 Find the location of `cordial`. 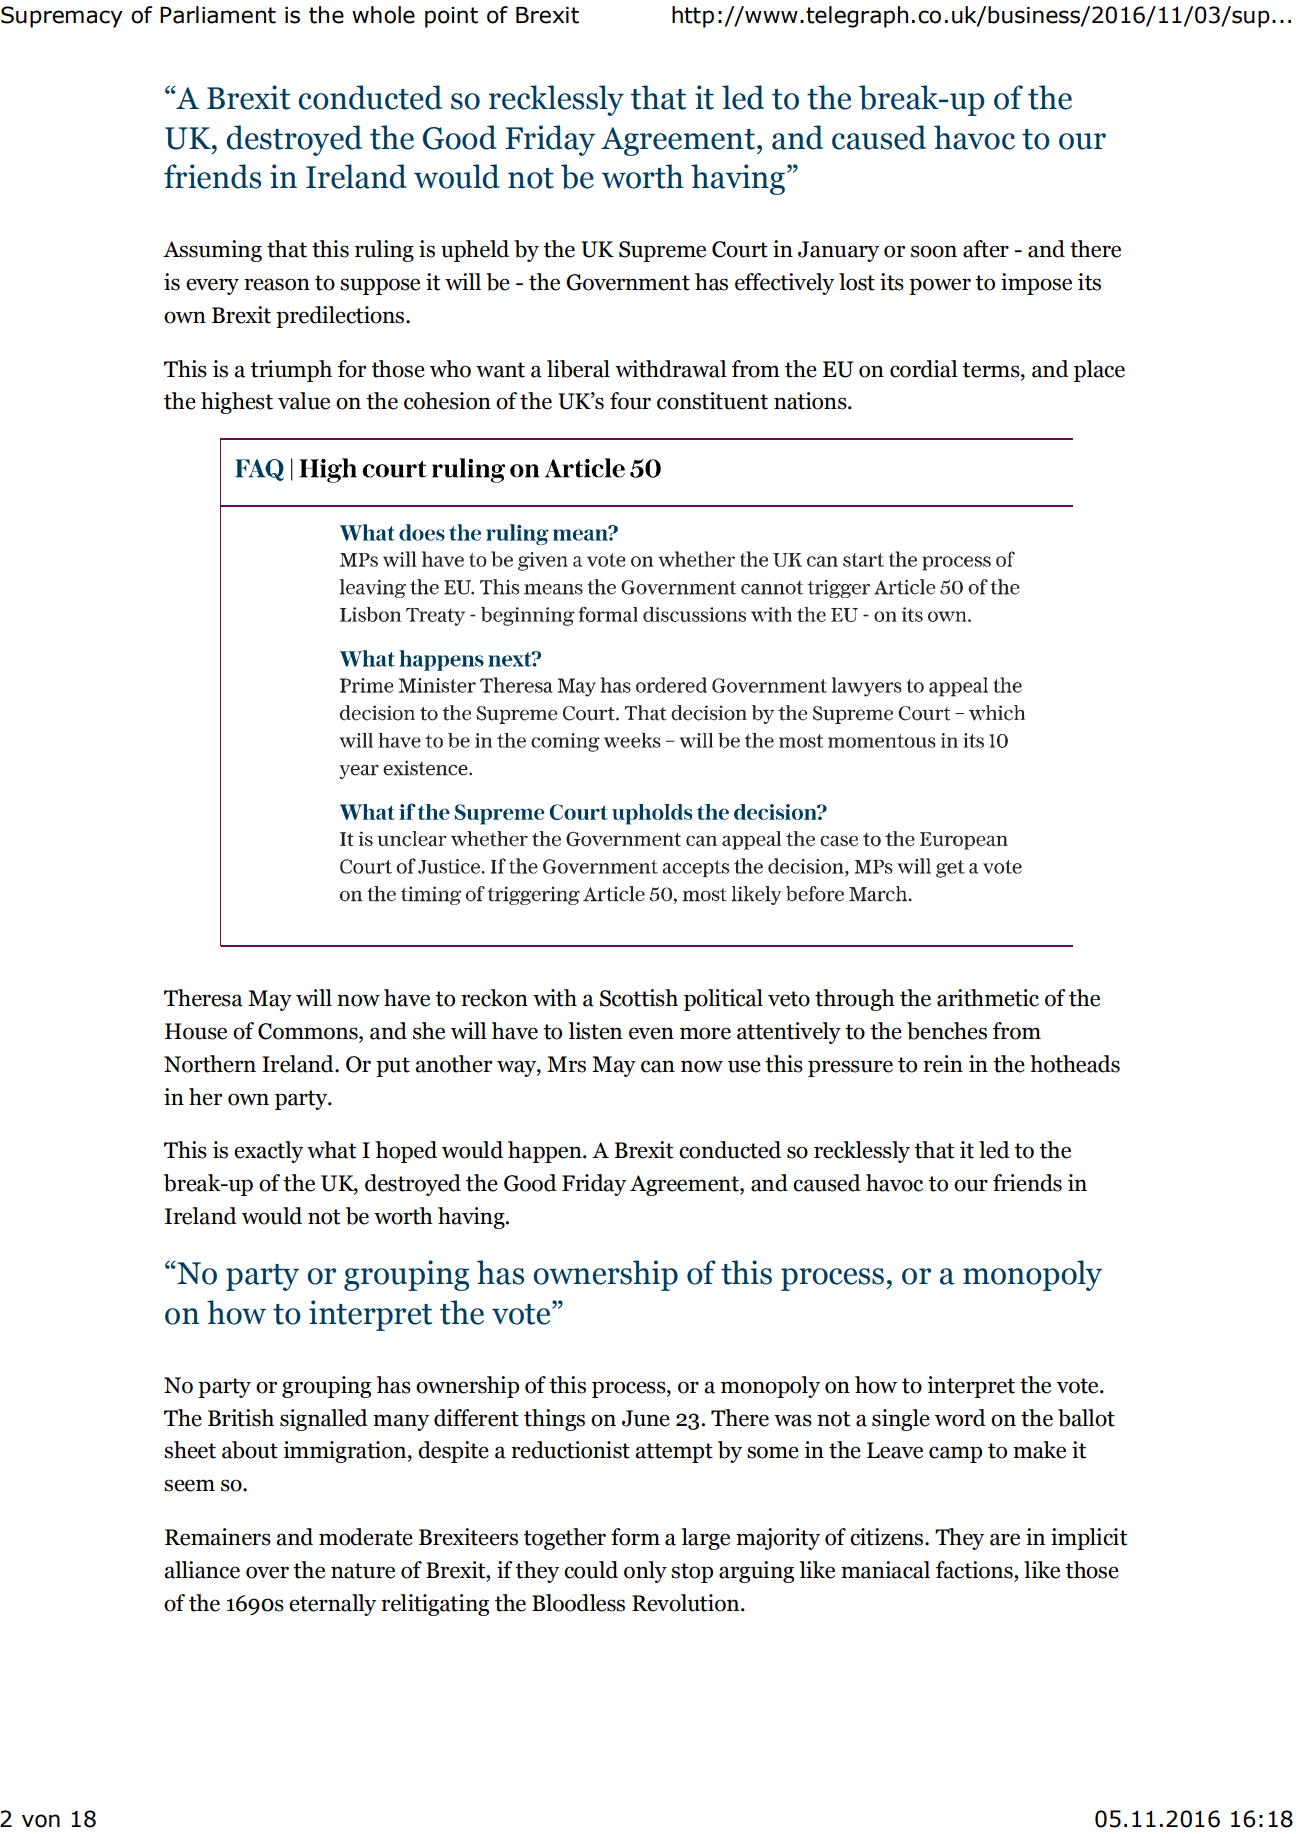

cordial is located at coordinates (924, 369).
